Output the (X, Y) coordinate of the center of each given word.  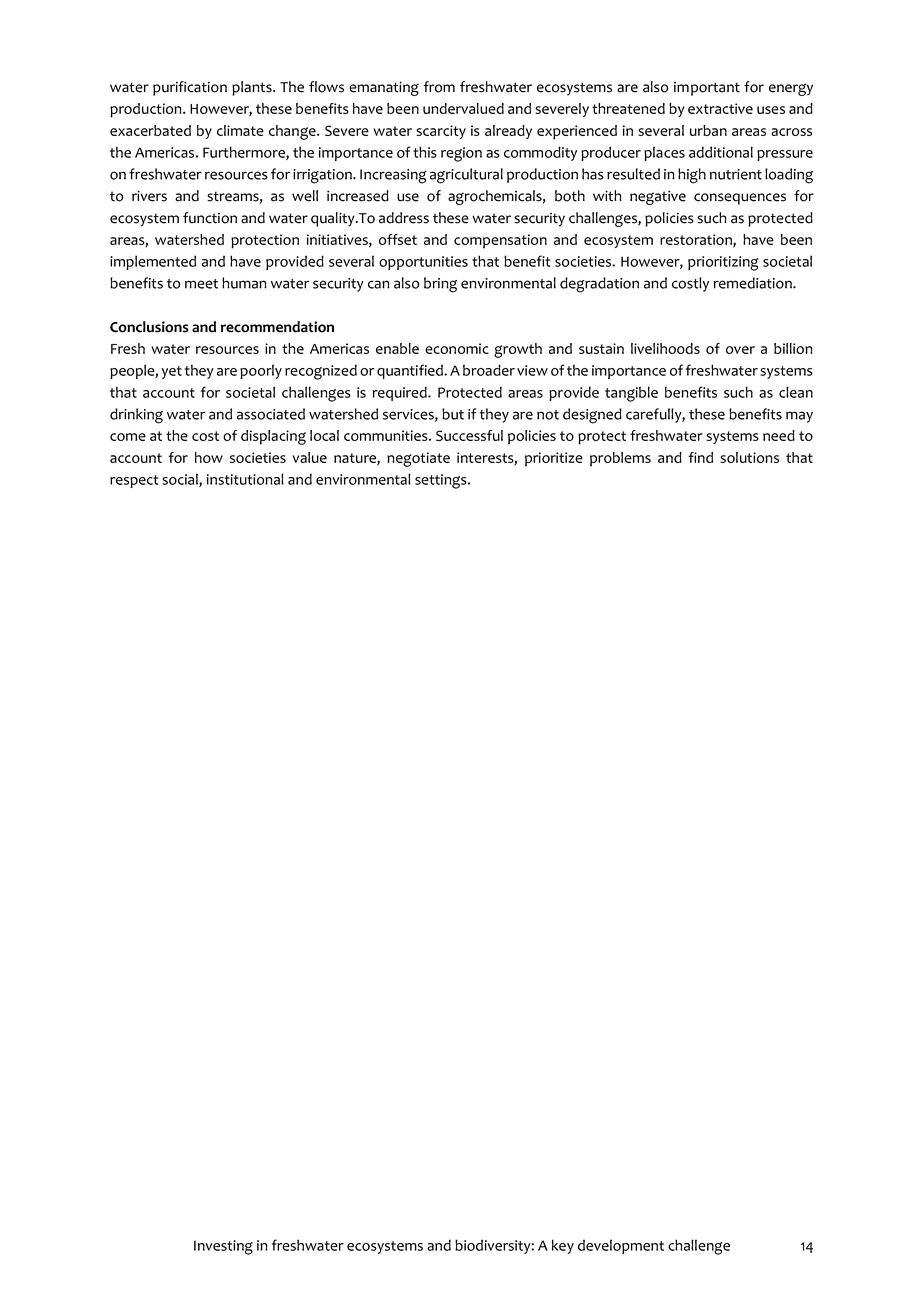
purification (190, 88)
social (181, 480)
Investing (223, 1247)
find (700, 457)
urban (708, 130)
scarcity (441, 132)
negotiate (418, 459)
